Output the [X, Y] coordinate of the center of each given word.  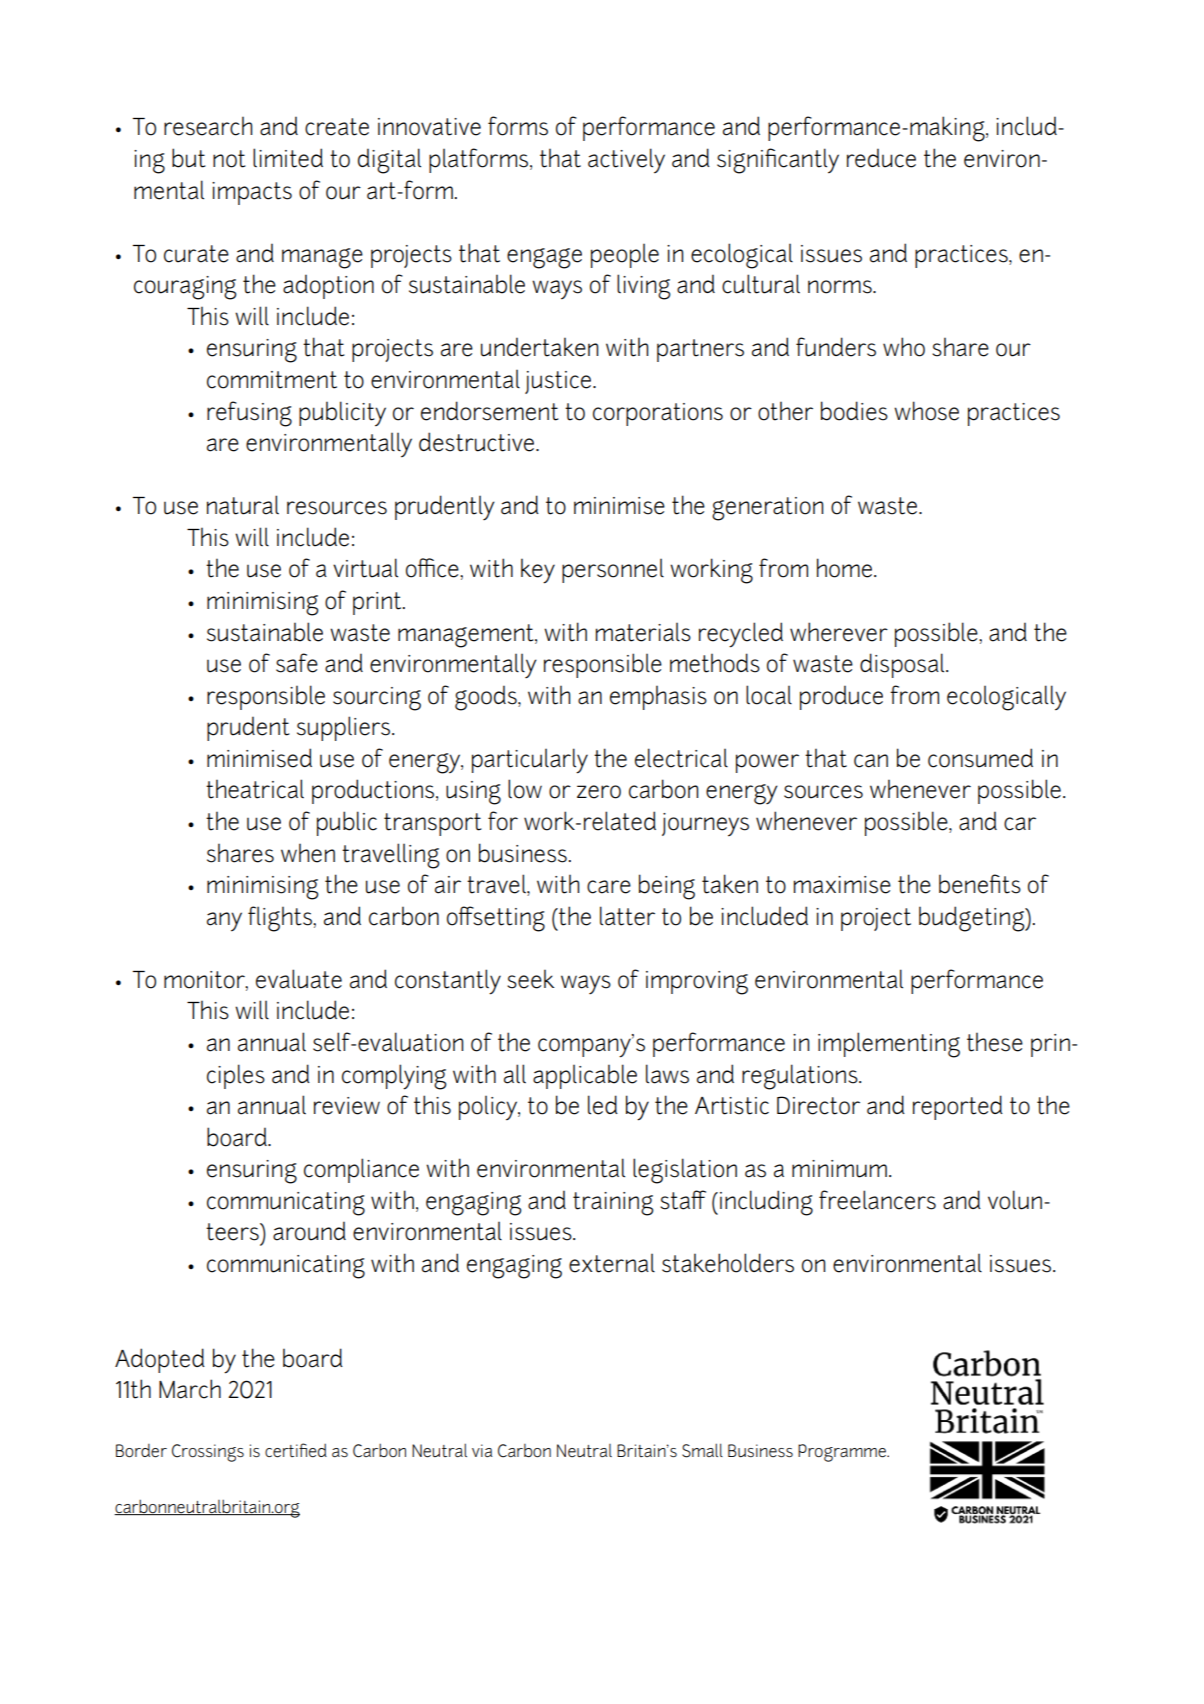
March [190, 1389]
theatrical [255, 789]
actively [626, 161]
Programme [843, 1453]
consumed [980, 758]
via [482, 1450]
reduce [881, 158]
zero [599, 792]
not [229, 159]
